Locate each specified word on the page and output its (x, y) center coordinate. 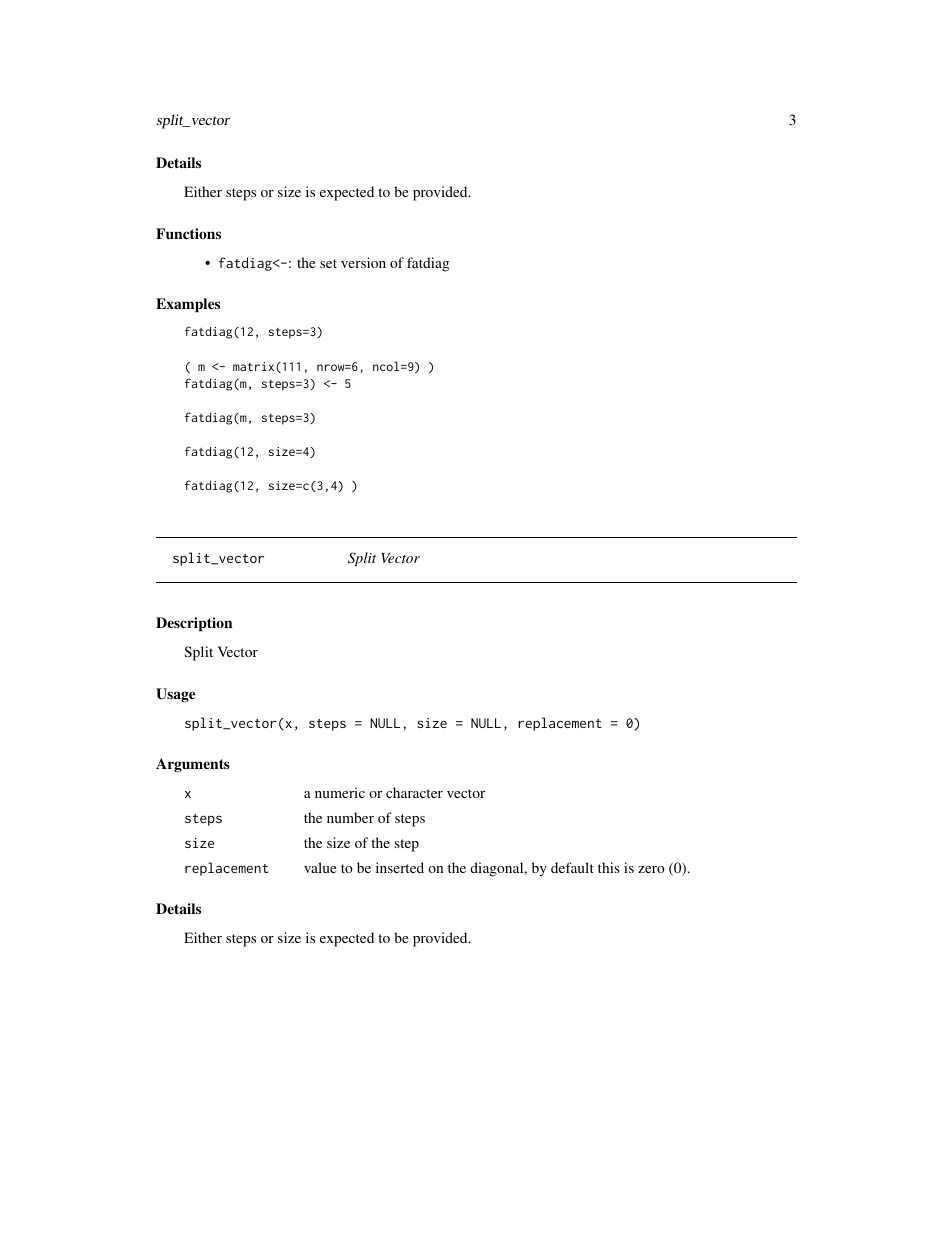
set (328, 263)
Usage (175, 695)
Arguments (193, 765)
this (609, 867)
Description (194, 624)
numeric (340, 792)
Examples (188, 305)
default (572, 867)
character (414, 792)
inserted (400, 867)
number (350, 817)
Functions (188, 233)
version (363, 262)
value (320, 867)
